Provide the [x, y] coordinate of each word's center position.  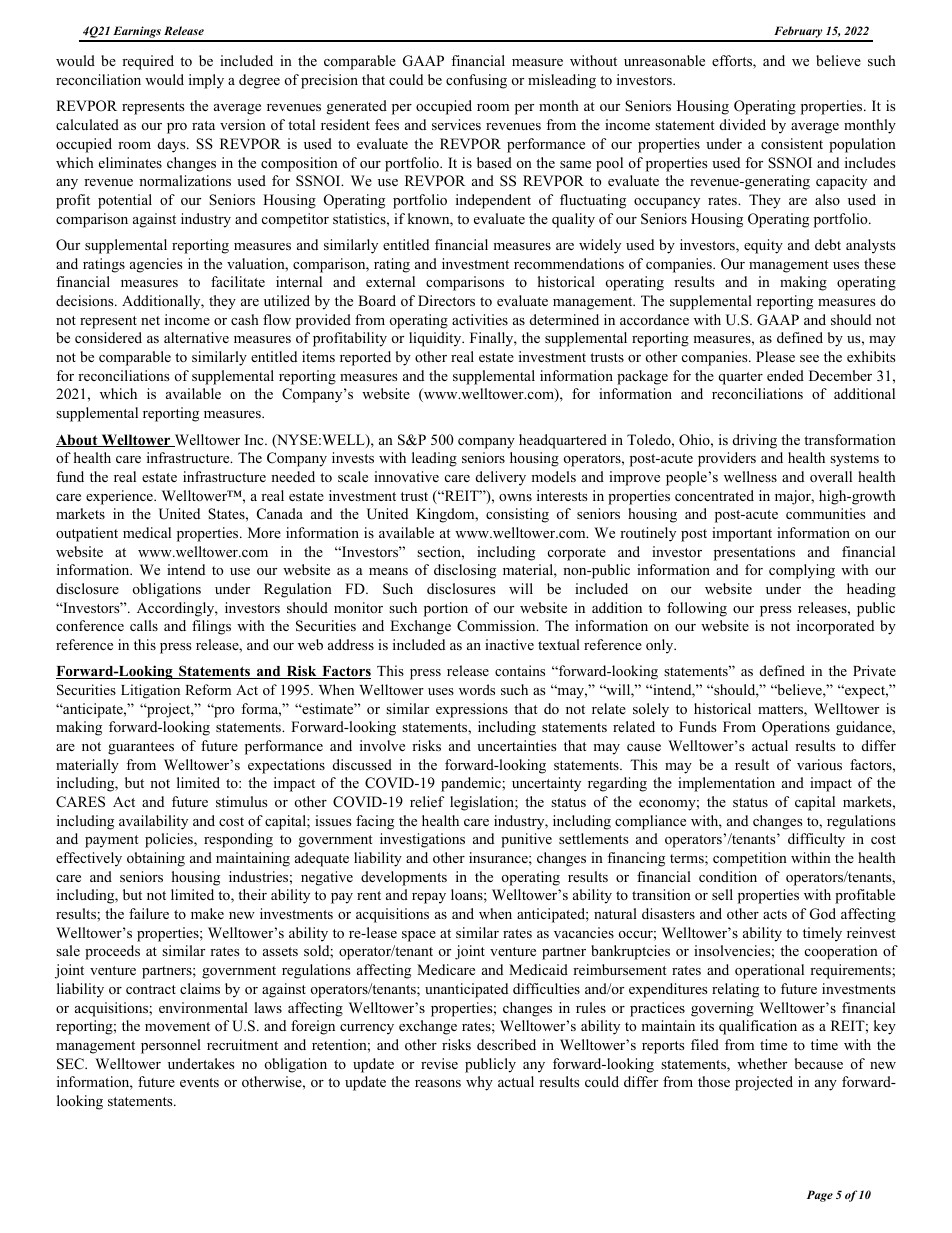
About [78, 440]
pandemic [472, 784]
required [148, 62]
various [819, 764]
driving [755, 441]
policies [170, 840]
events [199, 1082]
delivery [501, 478]
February [798, 33]
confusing [476, 81]
